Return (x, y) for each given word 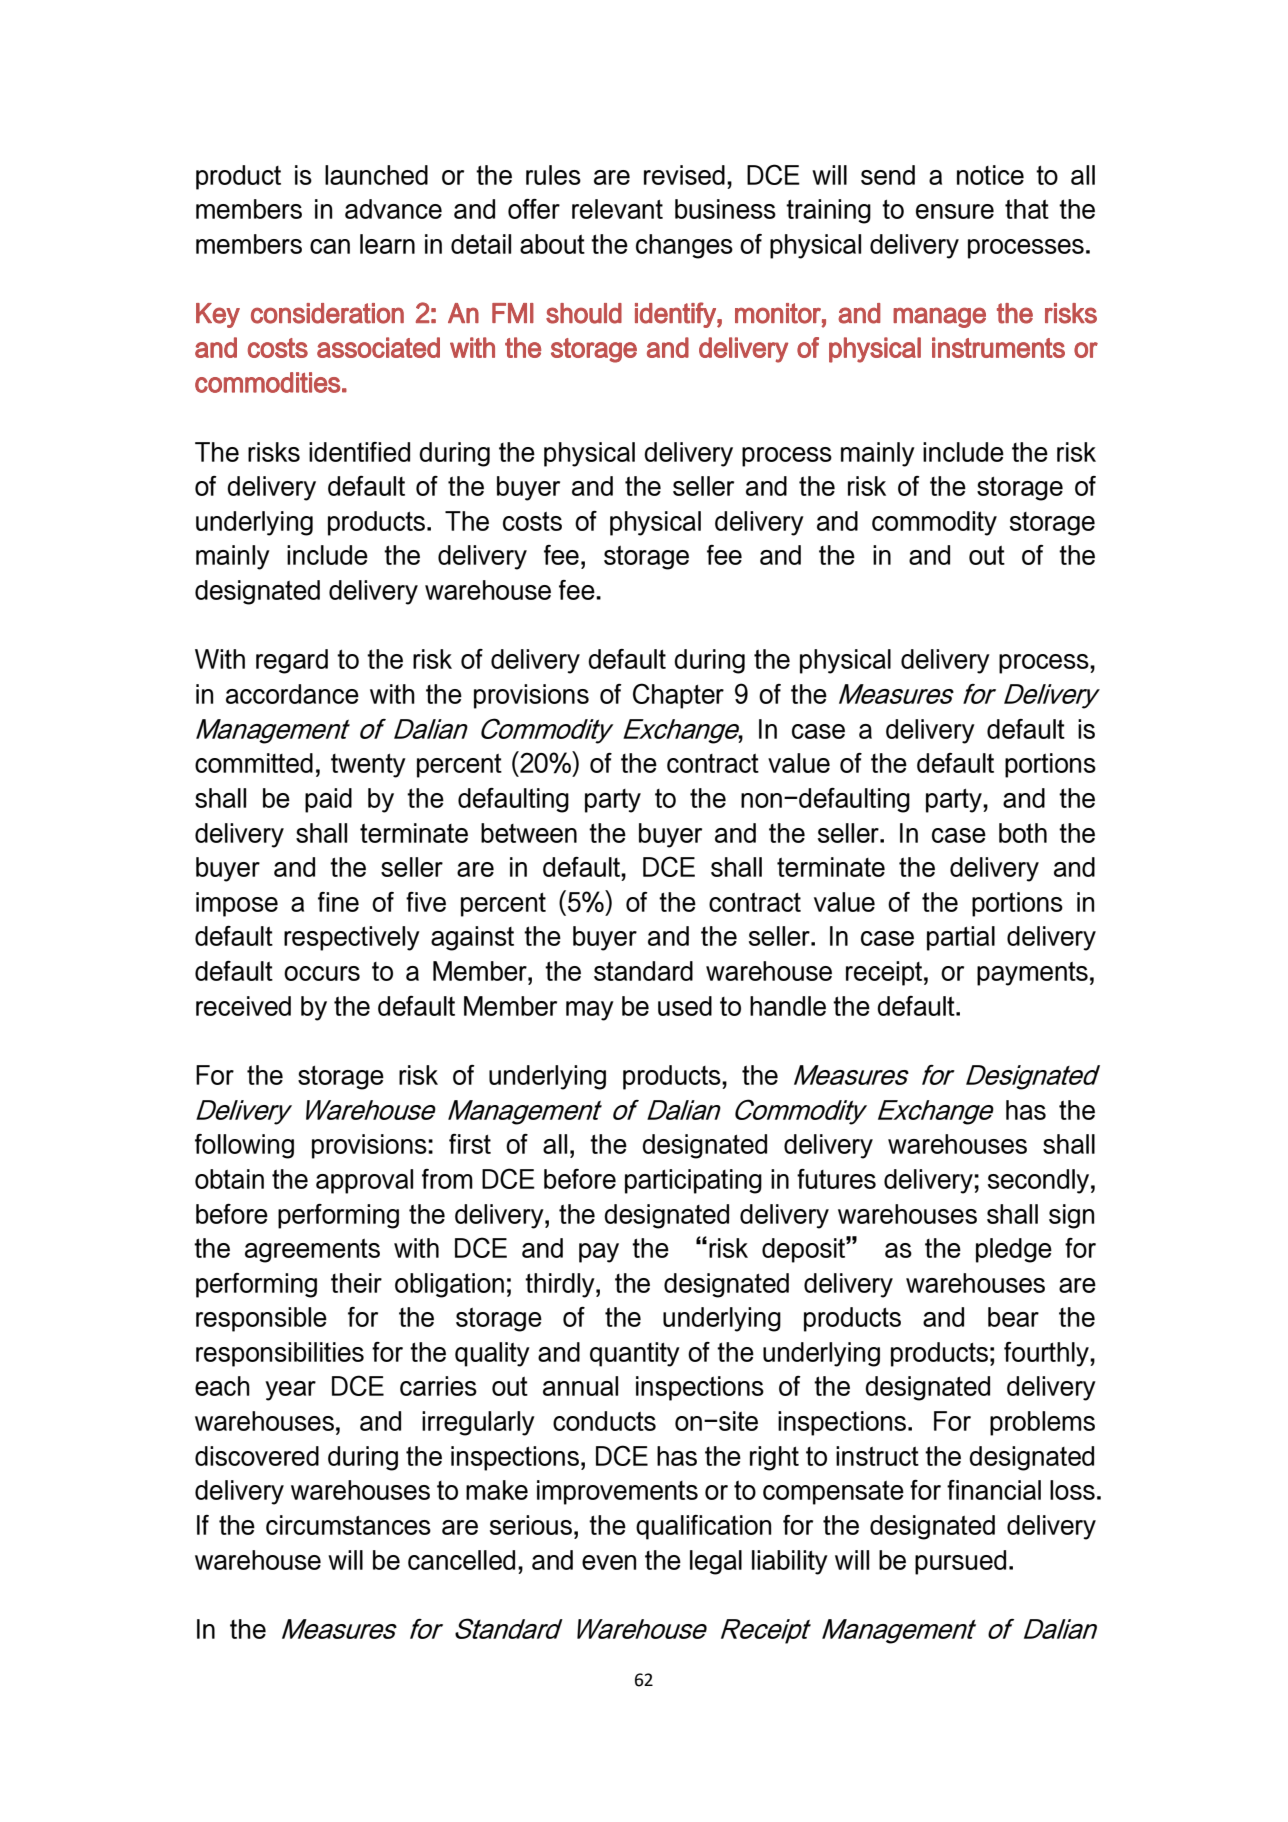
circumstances (348, 1525)
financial (994, 1490)
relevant (617, 209)
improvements (617, 1492)
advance (393, 209)
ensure (955, 211)
